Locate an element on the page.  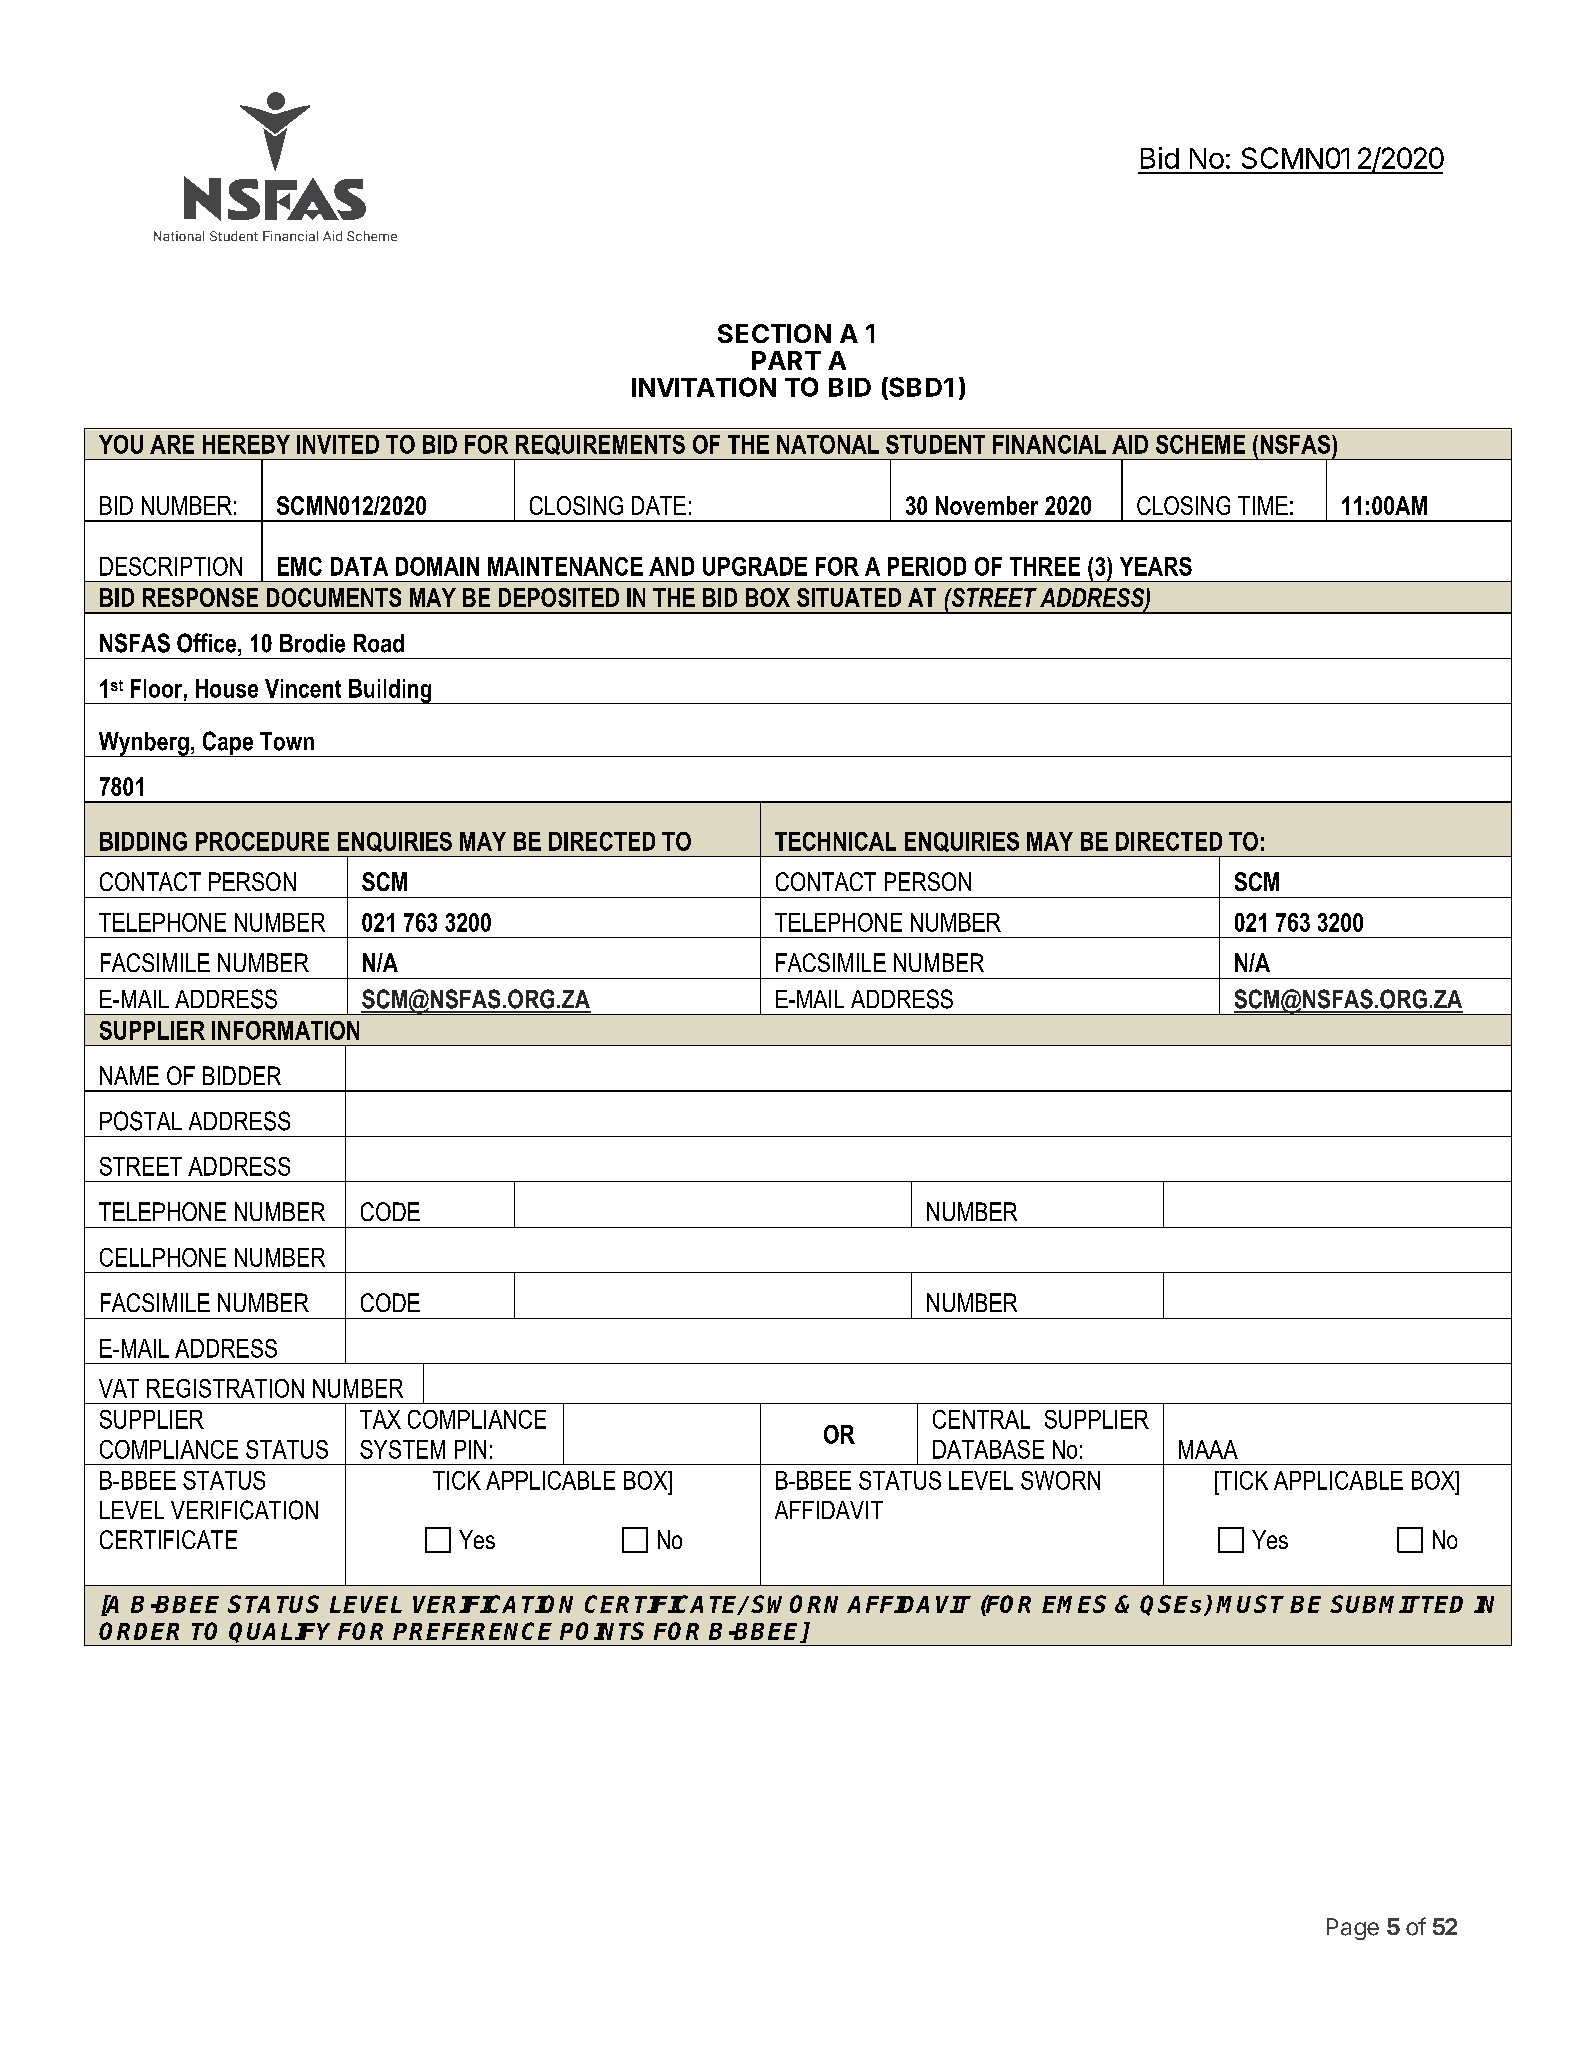
PREFERENCE is located at coordinates (472, 1631).
